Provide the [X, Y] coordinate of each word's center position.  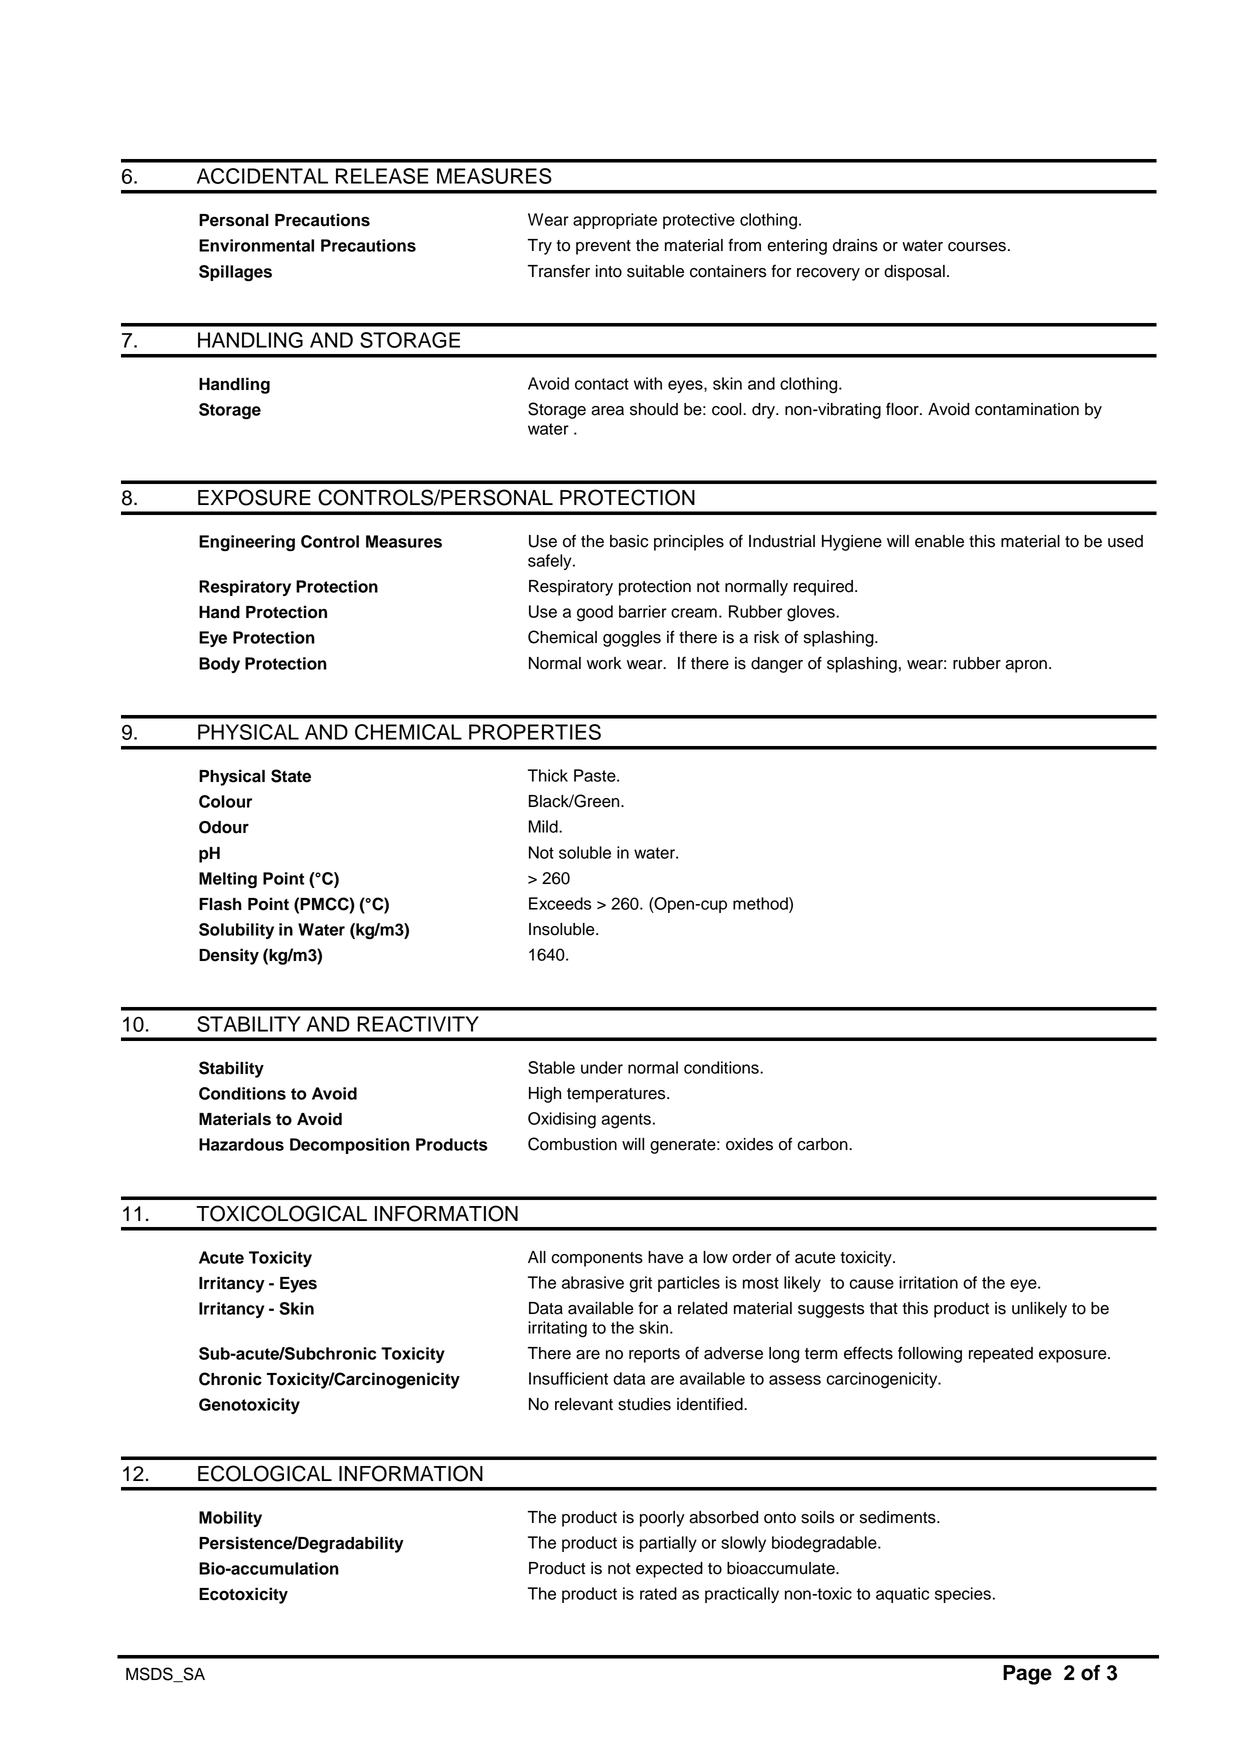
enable [939, 541]
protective [699, 221]
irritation [928, 1282]
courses [977, 247]
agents [626, 1121]
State [291, 776]
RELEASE [382, 176]
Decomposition [350, 1146]
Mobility [230, 1519]
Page [1027, 1675]
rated [658, 1593]
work [604, 663]
